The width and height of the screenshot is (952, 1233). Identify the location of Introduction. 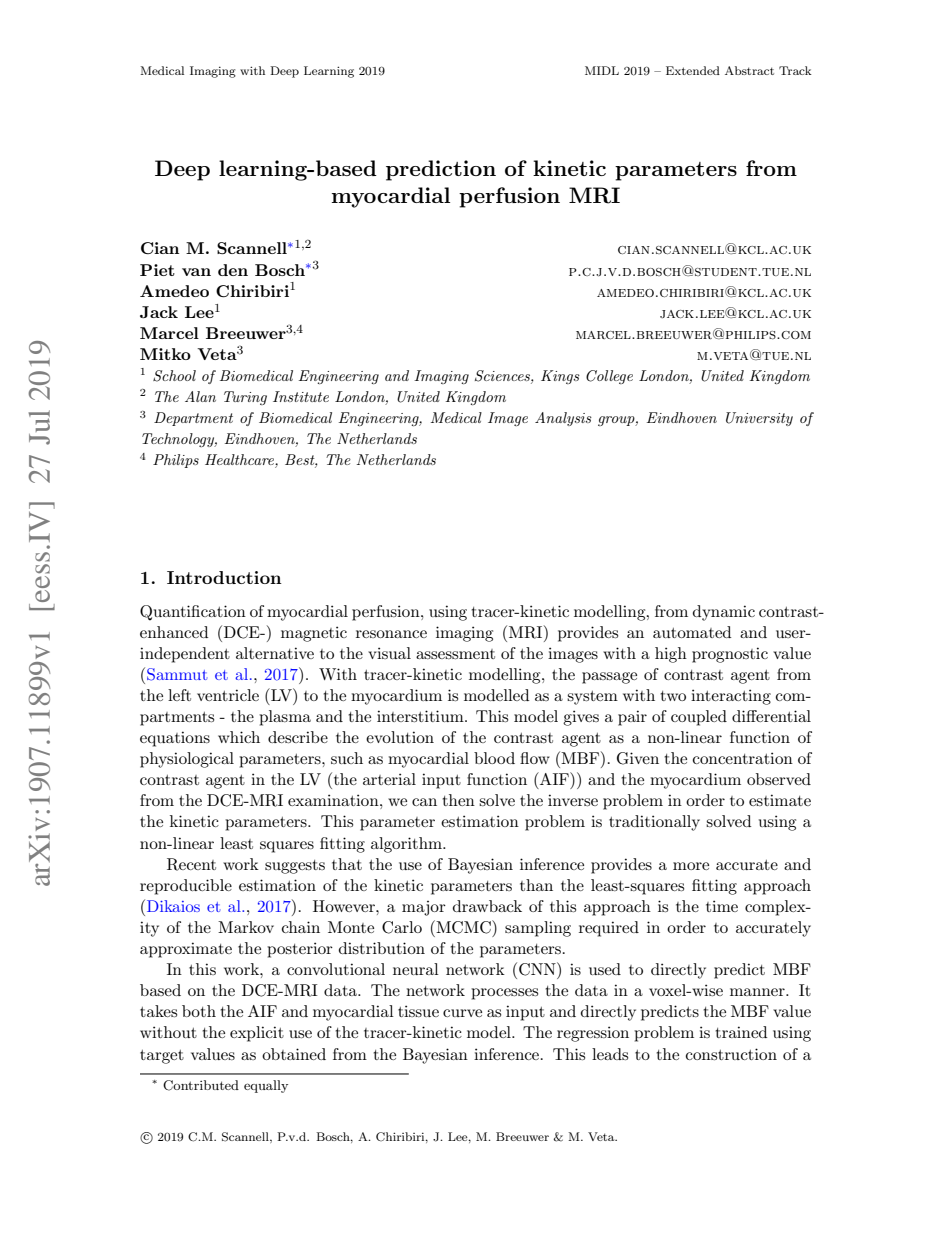
(224, 577).
